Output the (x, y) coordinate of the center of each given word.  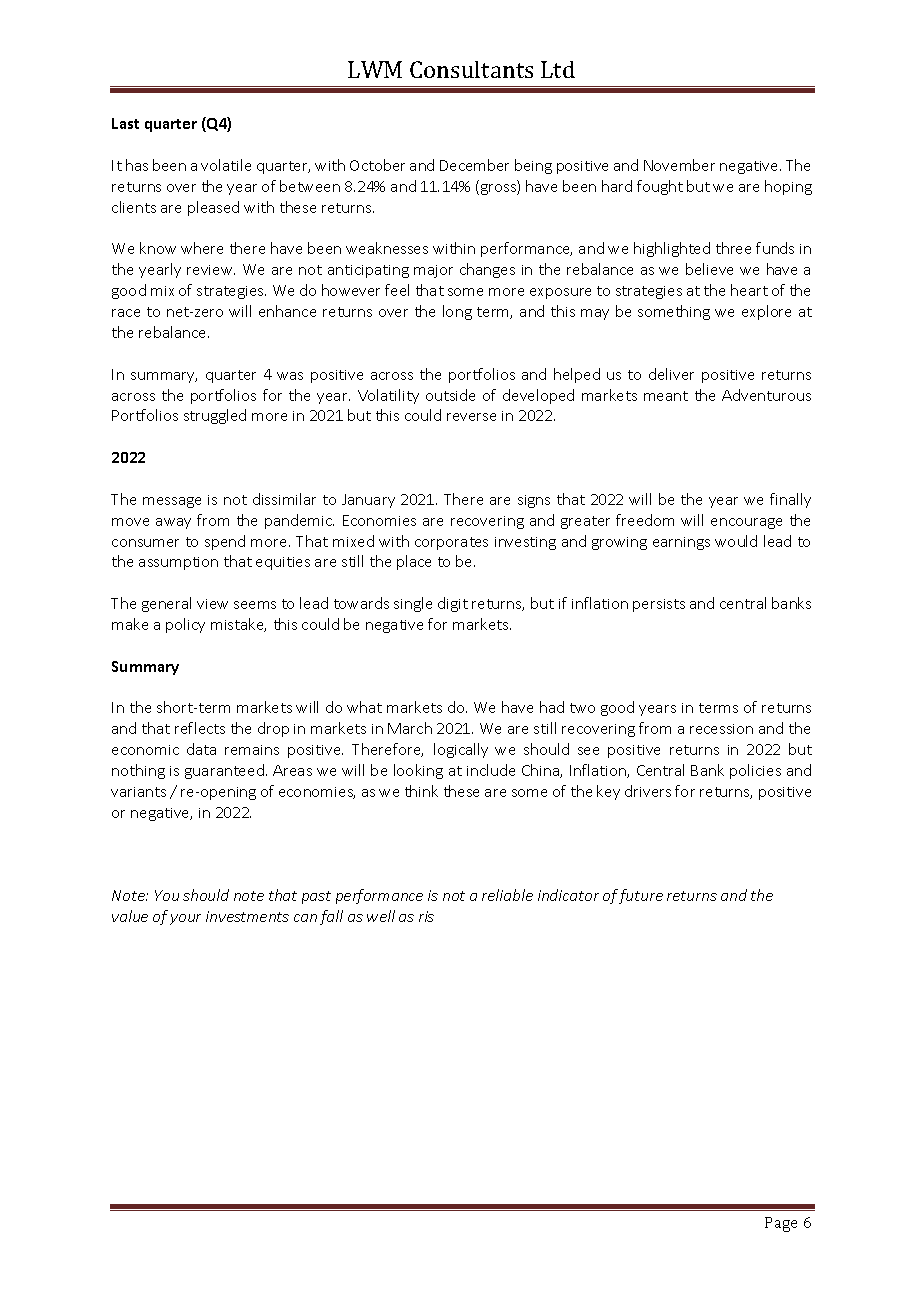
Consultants (471, 69)
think (421, 791)
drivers (648, 791)
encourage (746, 523)
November (679, 165)
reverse (471, 417)
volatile (226, 165)
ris (426, 916)
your (185, 919)
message (172, 502)
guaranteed (224, 771)
